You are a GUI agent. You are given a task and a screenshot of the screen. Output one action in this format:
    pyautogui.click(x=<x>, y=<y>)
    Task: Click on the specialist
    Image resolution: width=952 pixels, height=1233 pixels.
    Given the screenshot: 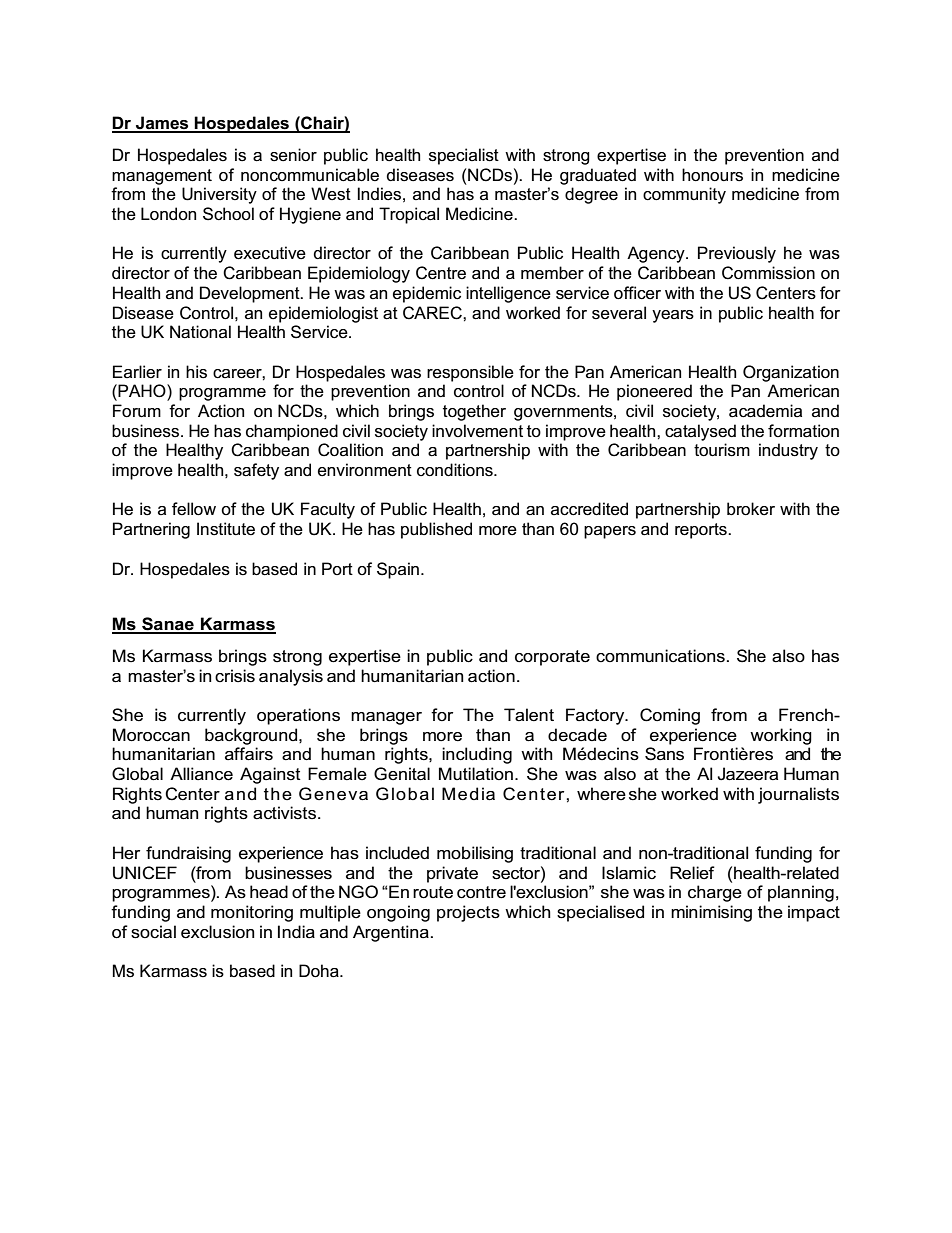 What is the action you would take?
    pyautogui.click(x=464, y=156)
